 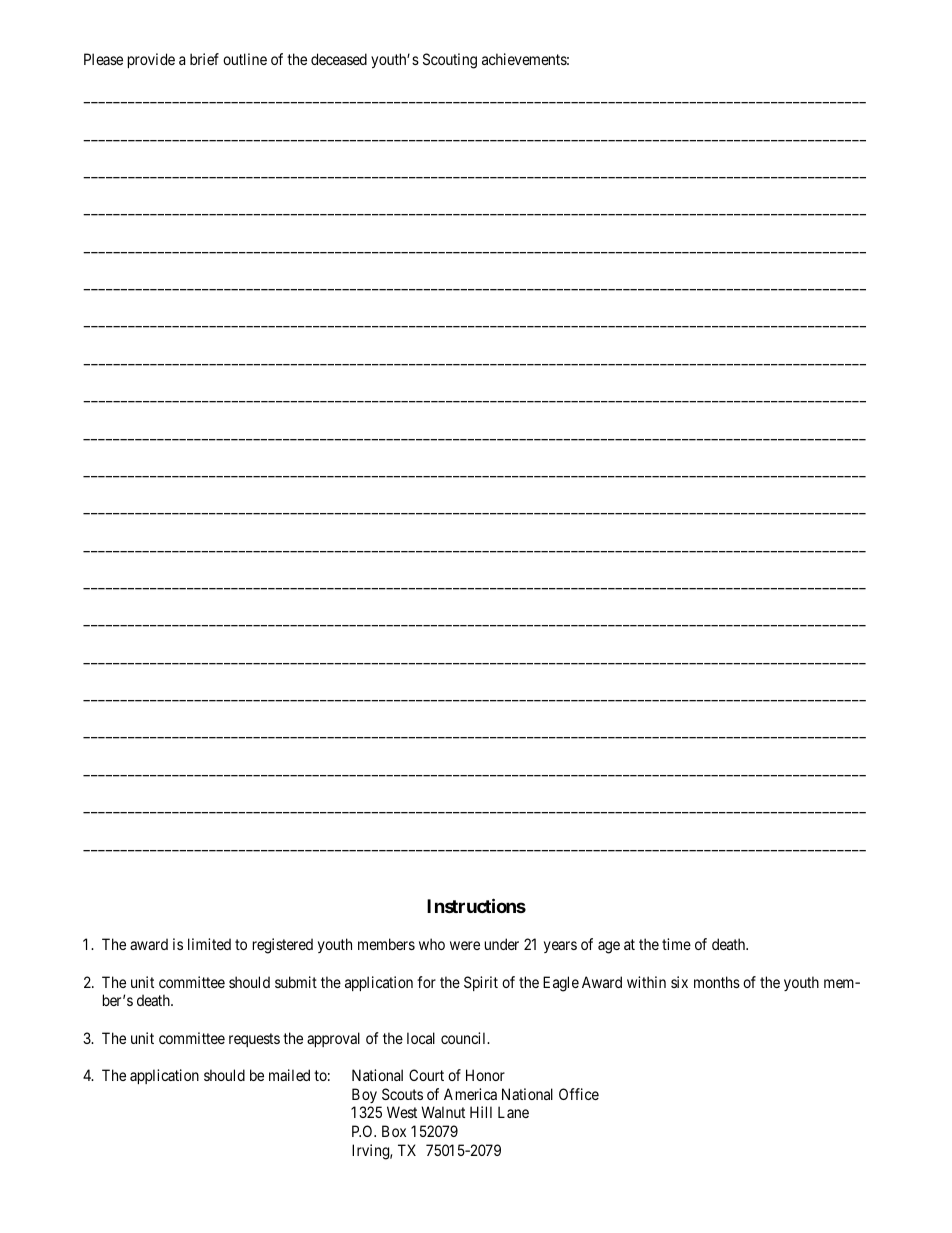 I want to click on who, so click(x=432, y=944).
